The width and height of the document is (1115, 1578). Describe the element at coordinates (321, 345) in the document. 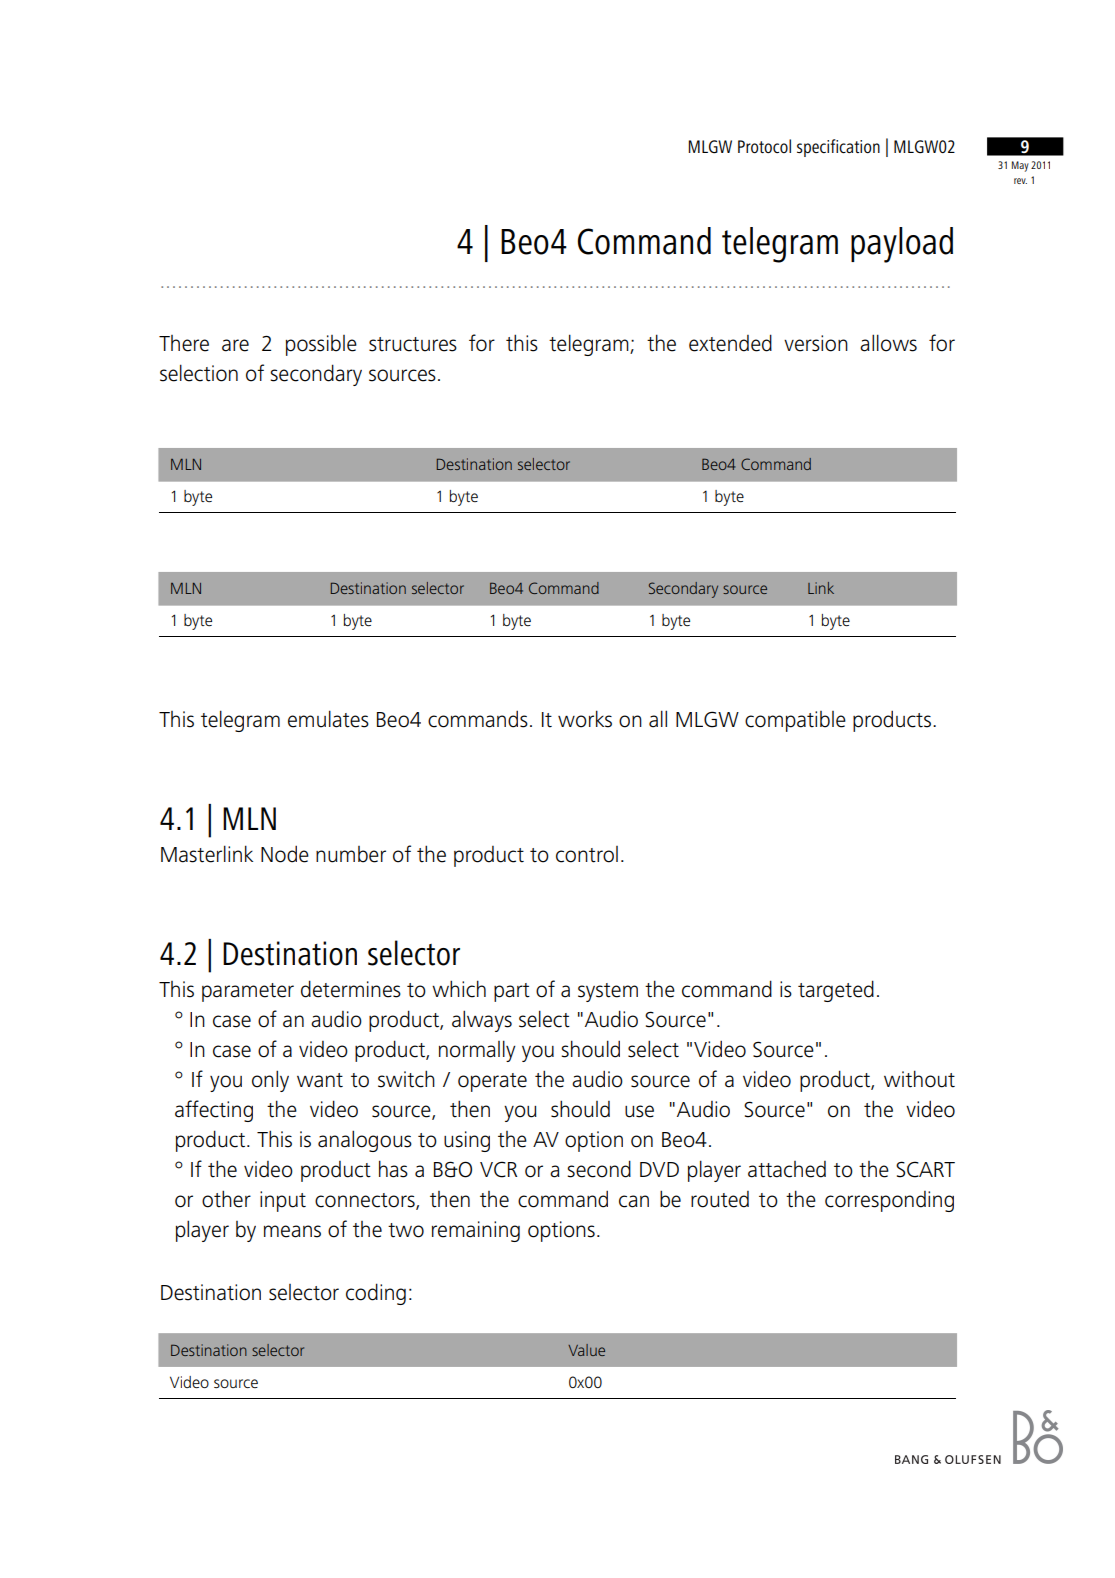

I see `possible` at that location.
